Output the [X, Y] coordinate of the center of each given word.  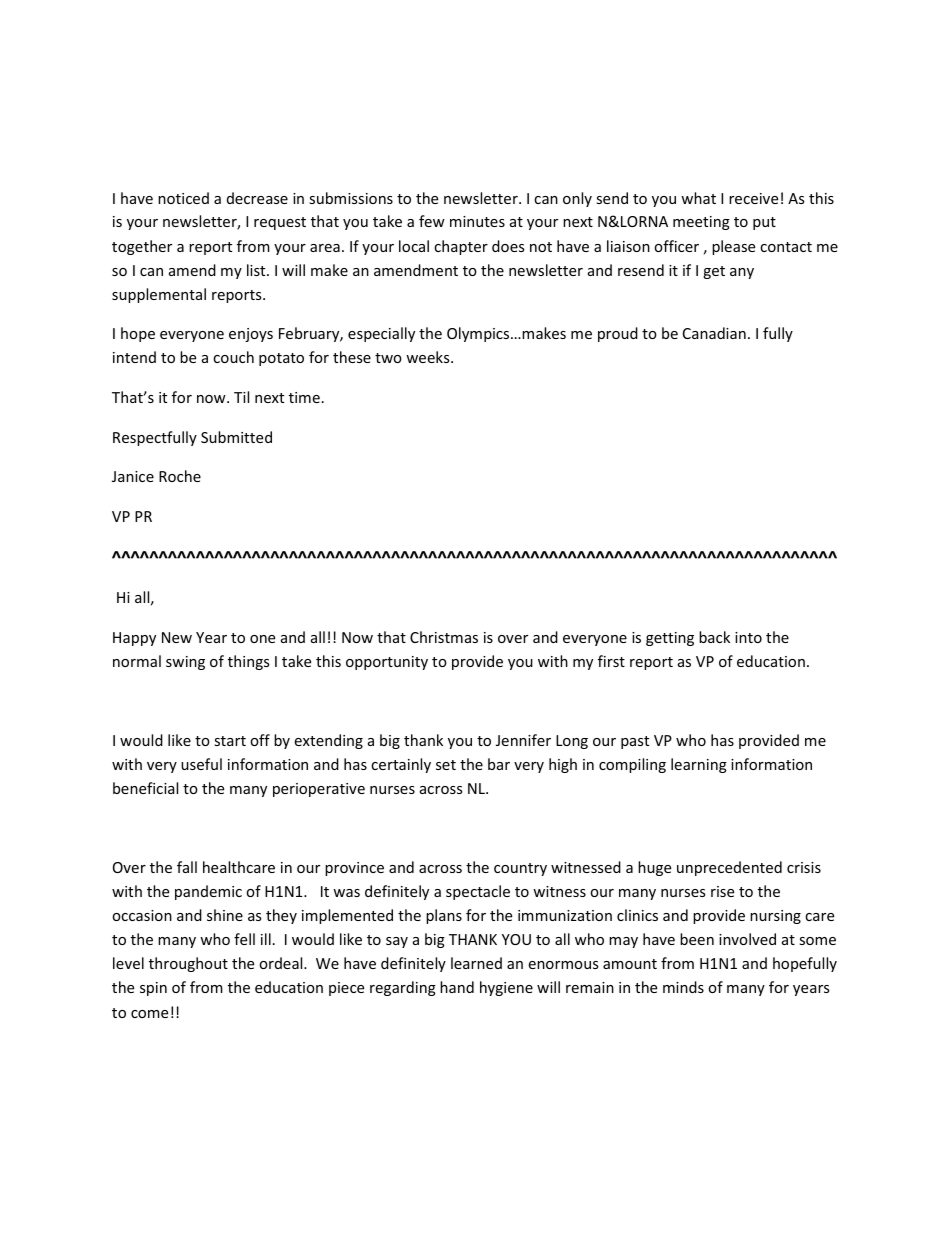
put [764, 223]
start [230, 741]
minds [683, 987]
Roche [180, 476]
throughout [188, 964]
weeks [429, 357]
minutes [477, 221]
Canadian [714, 333]
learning [699, 765]
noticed [183, 198]
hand [457, 987]
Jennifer [523, 740]
